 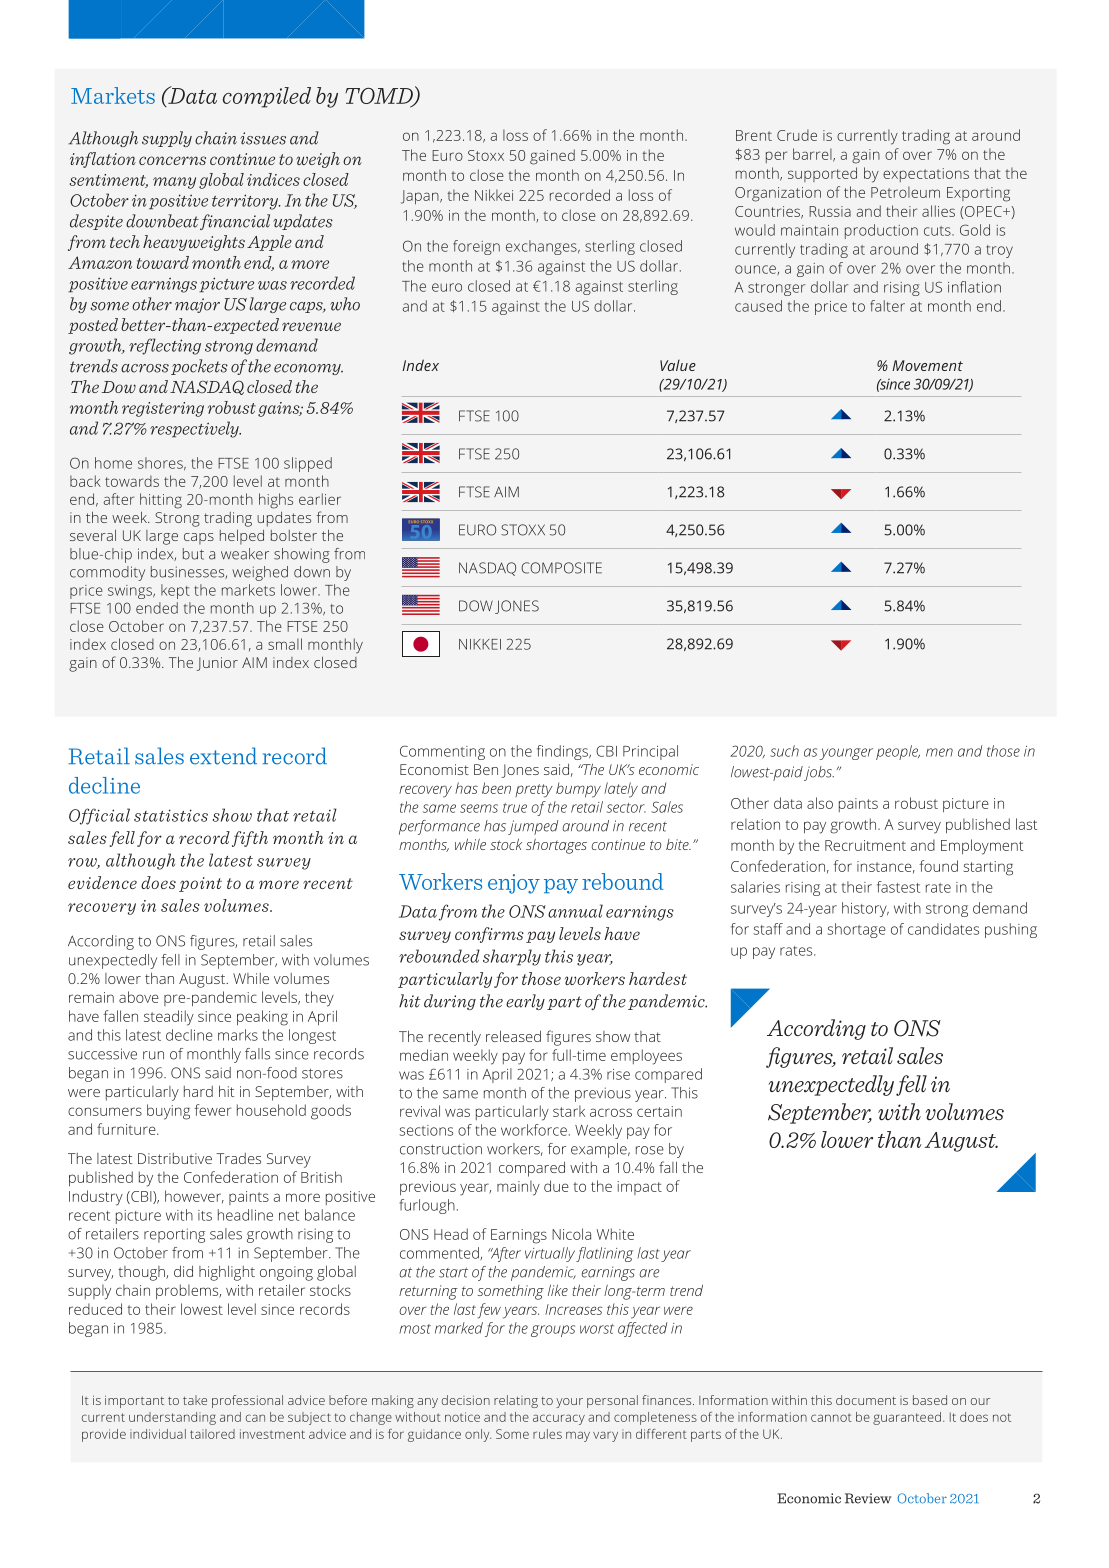 I want to click on pretty, so click(x=534, y=791).
